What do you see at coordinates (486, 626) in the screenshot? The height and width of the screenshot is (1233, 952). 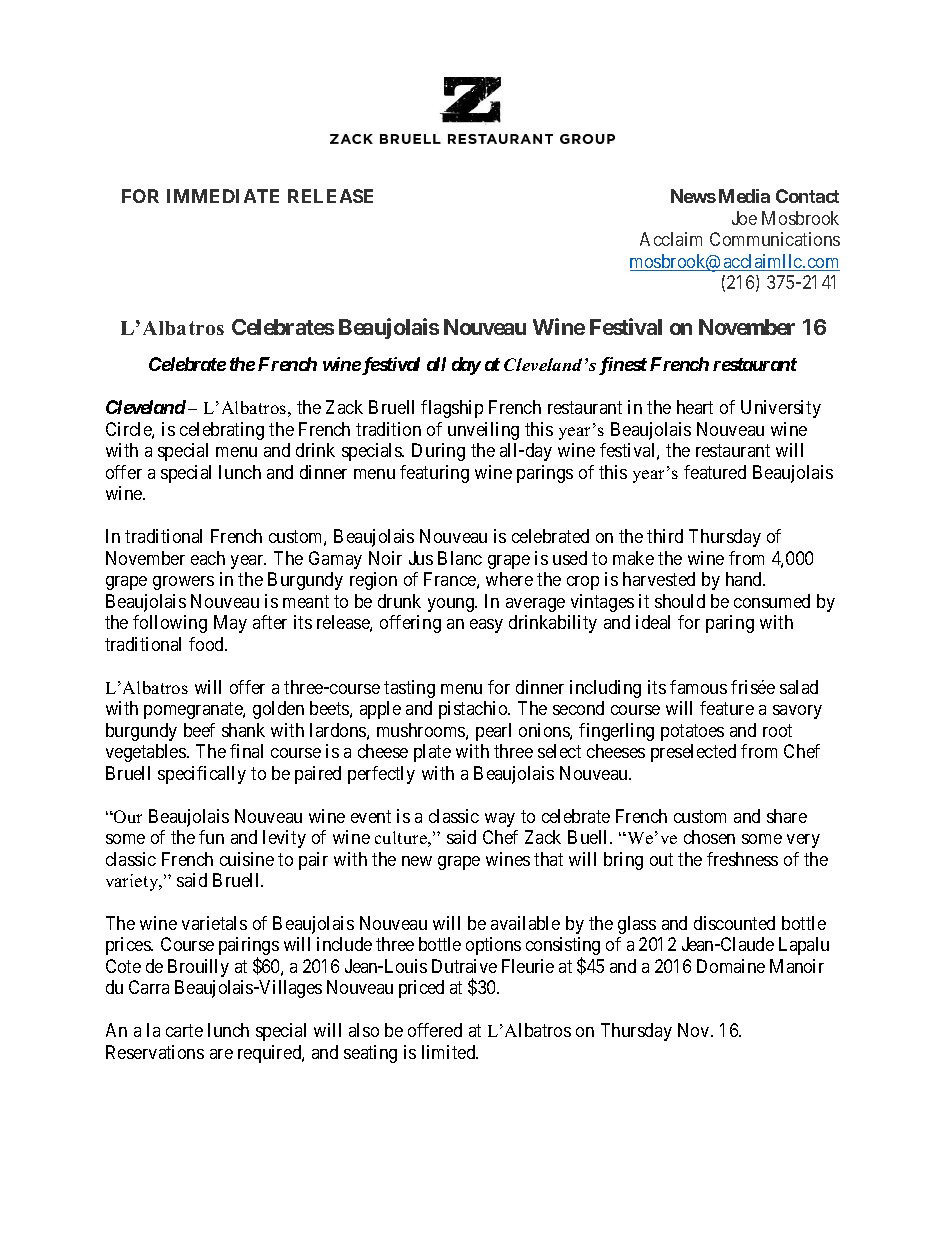 I see `easy` at bounding box center [486, 626].
